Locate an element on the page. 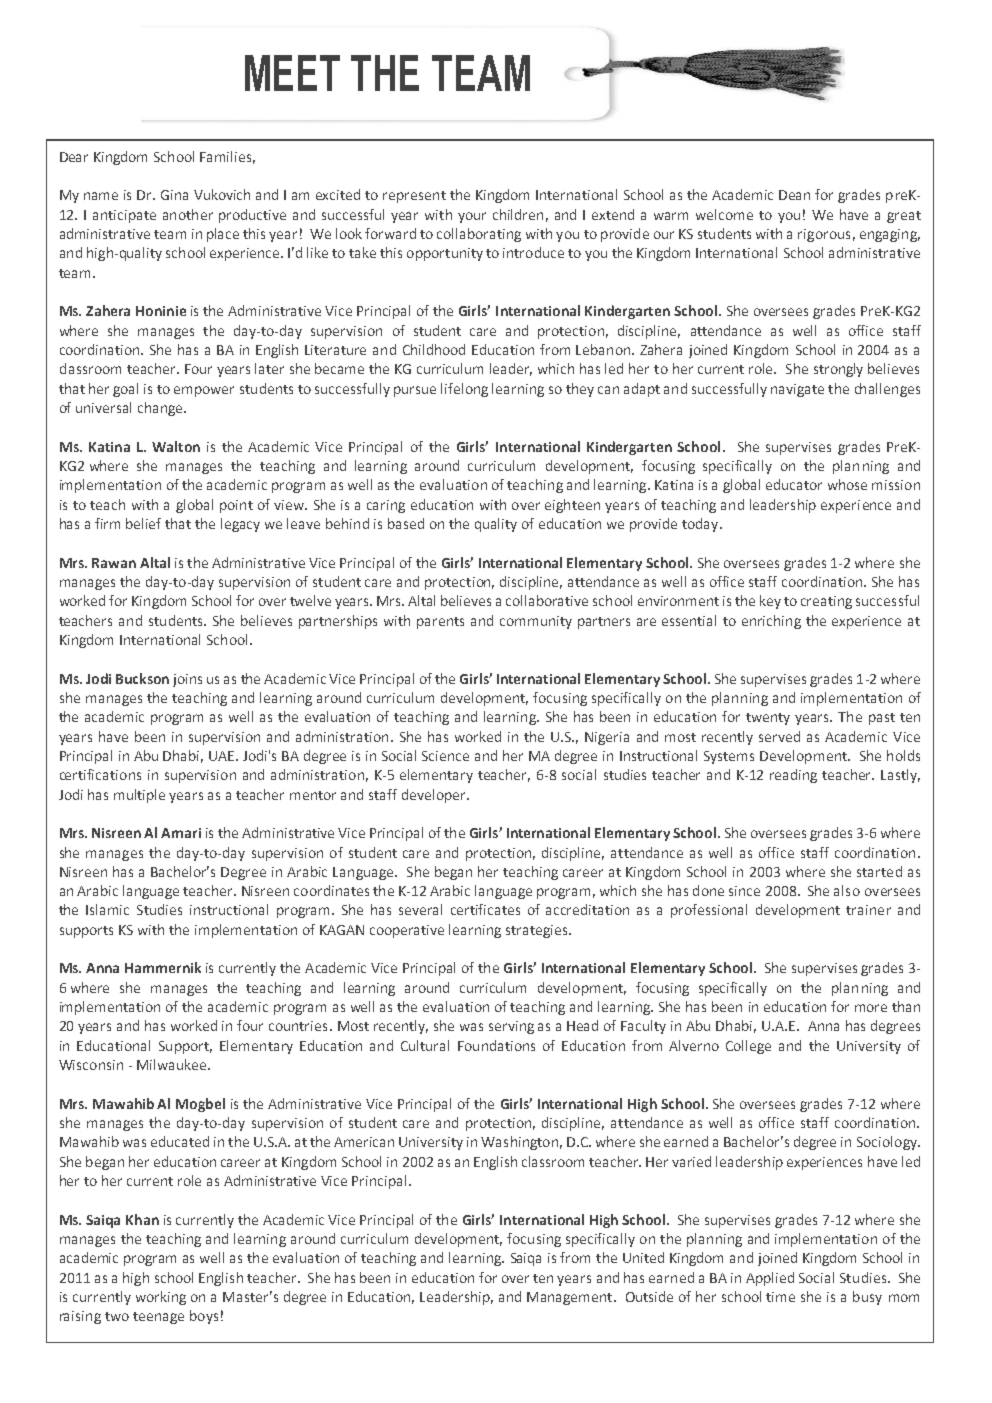 The height and width of the document is (1403, 992). lifelong is located at coordinates (464, 390).
